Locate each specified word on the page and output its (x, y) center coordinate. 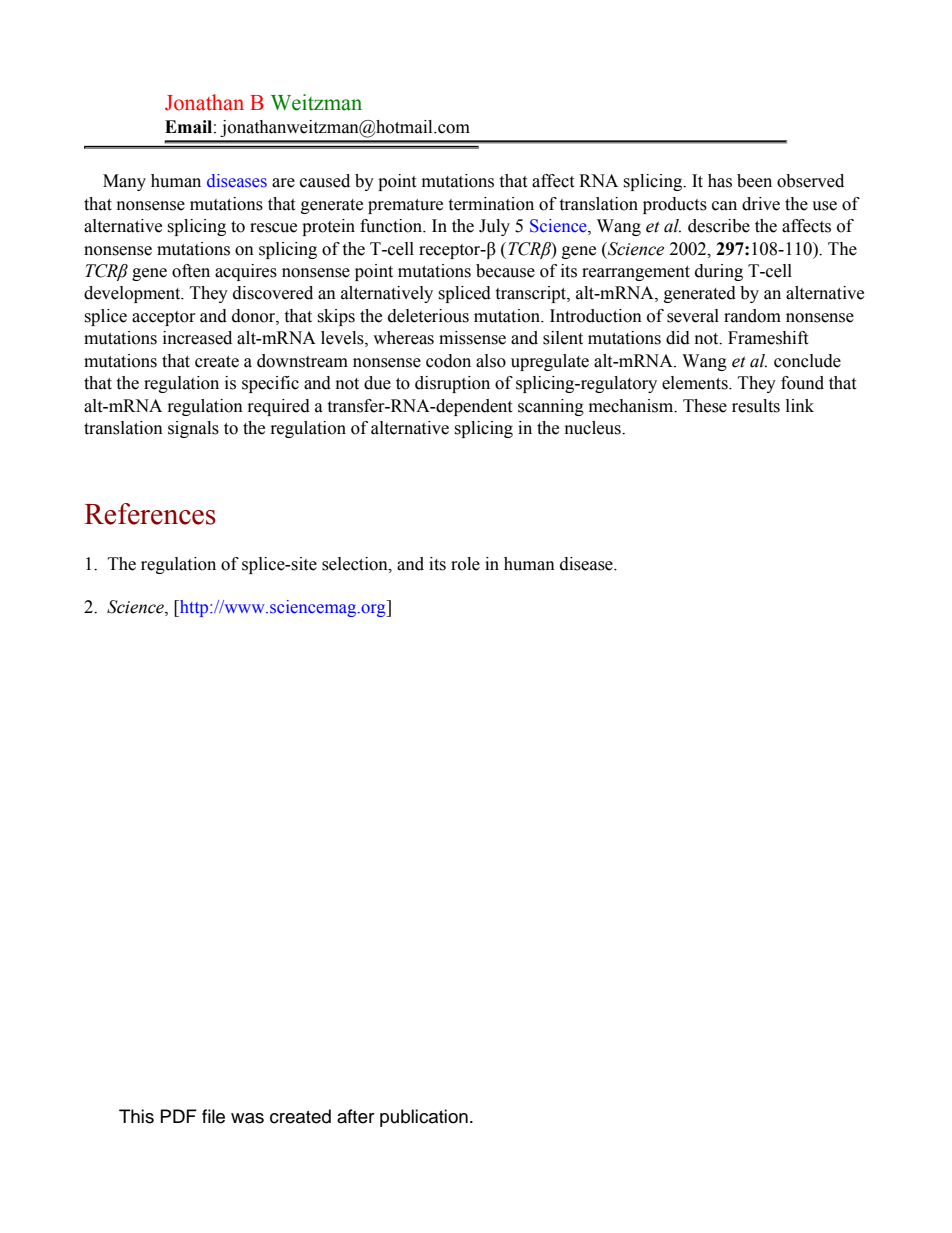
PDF (179, 1116)
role (465, 564)
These (705, 406)
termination (491, 204)
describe (719, 226)
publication (424, 1118)
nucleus (594, 428)
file (213, 1116)
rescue (273, 228)
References (150, 514)
